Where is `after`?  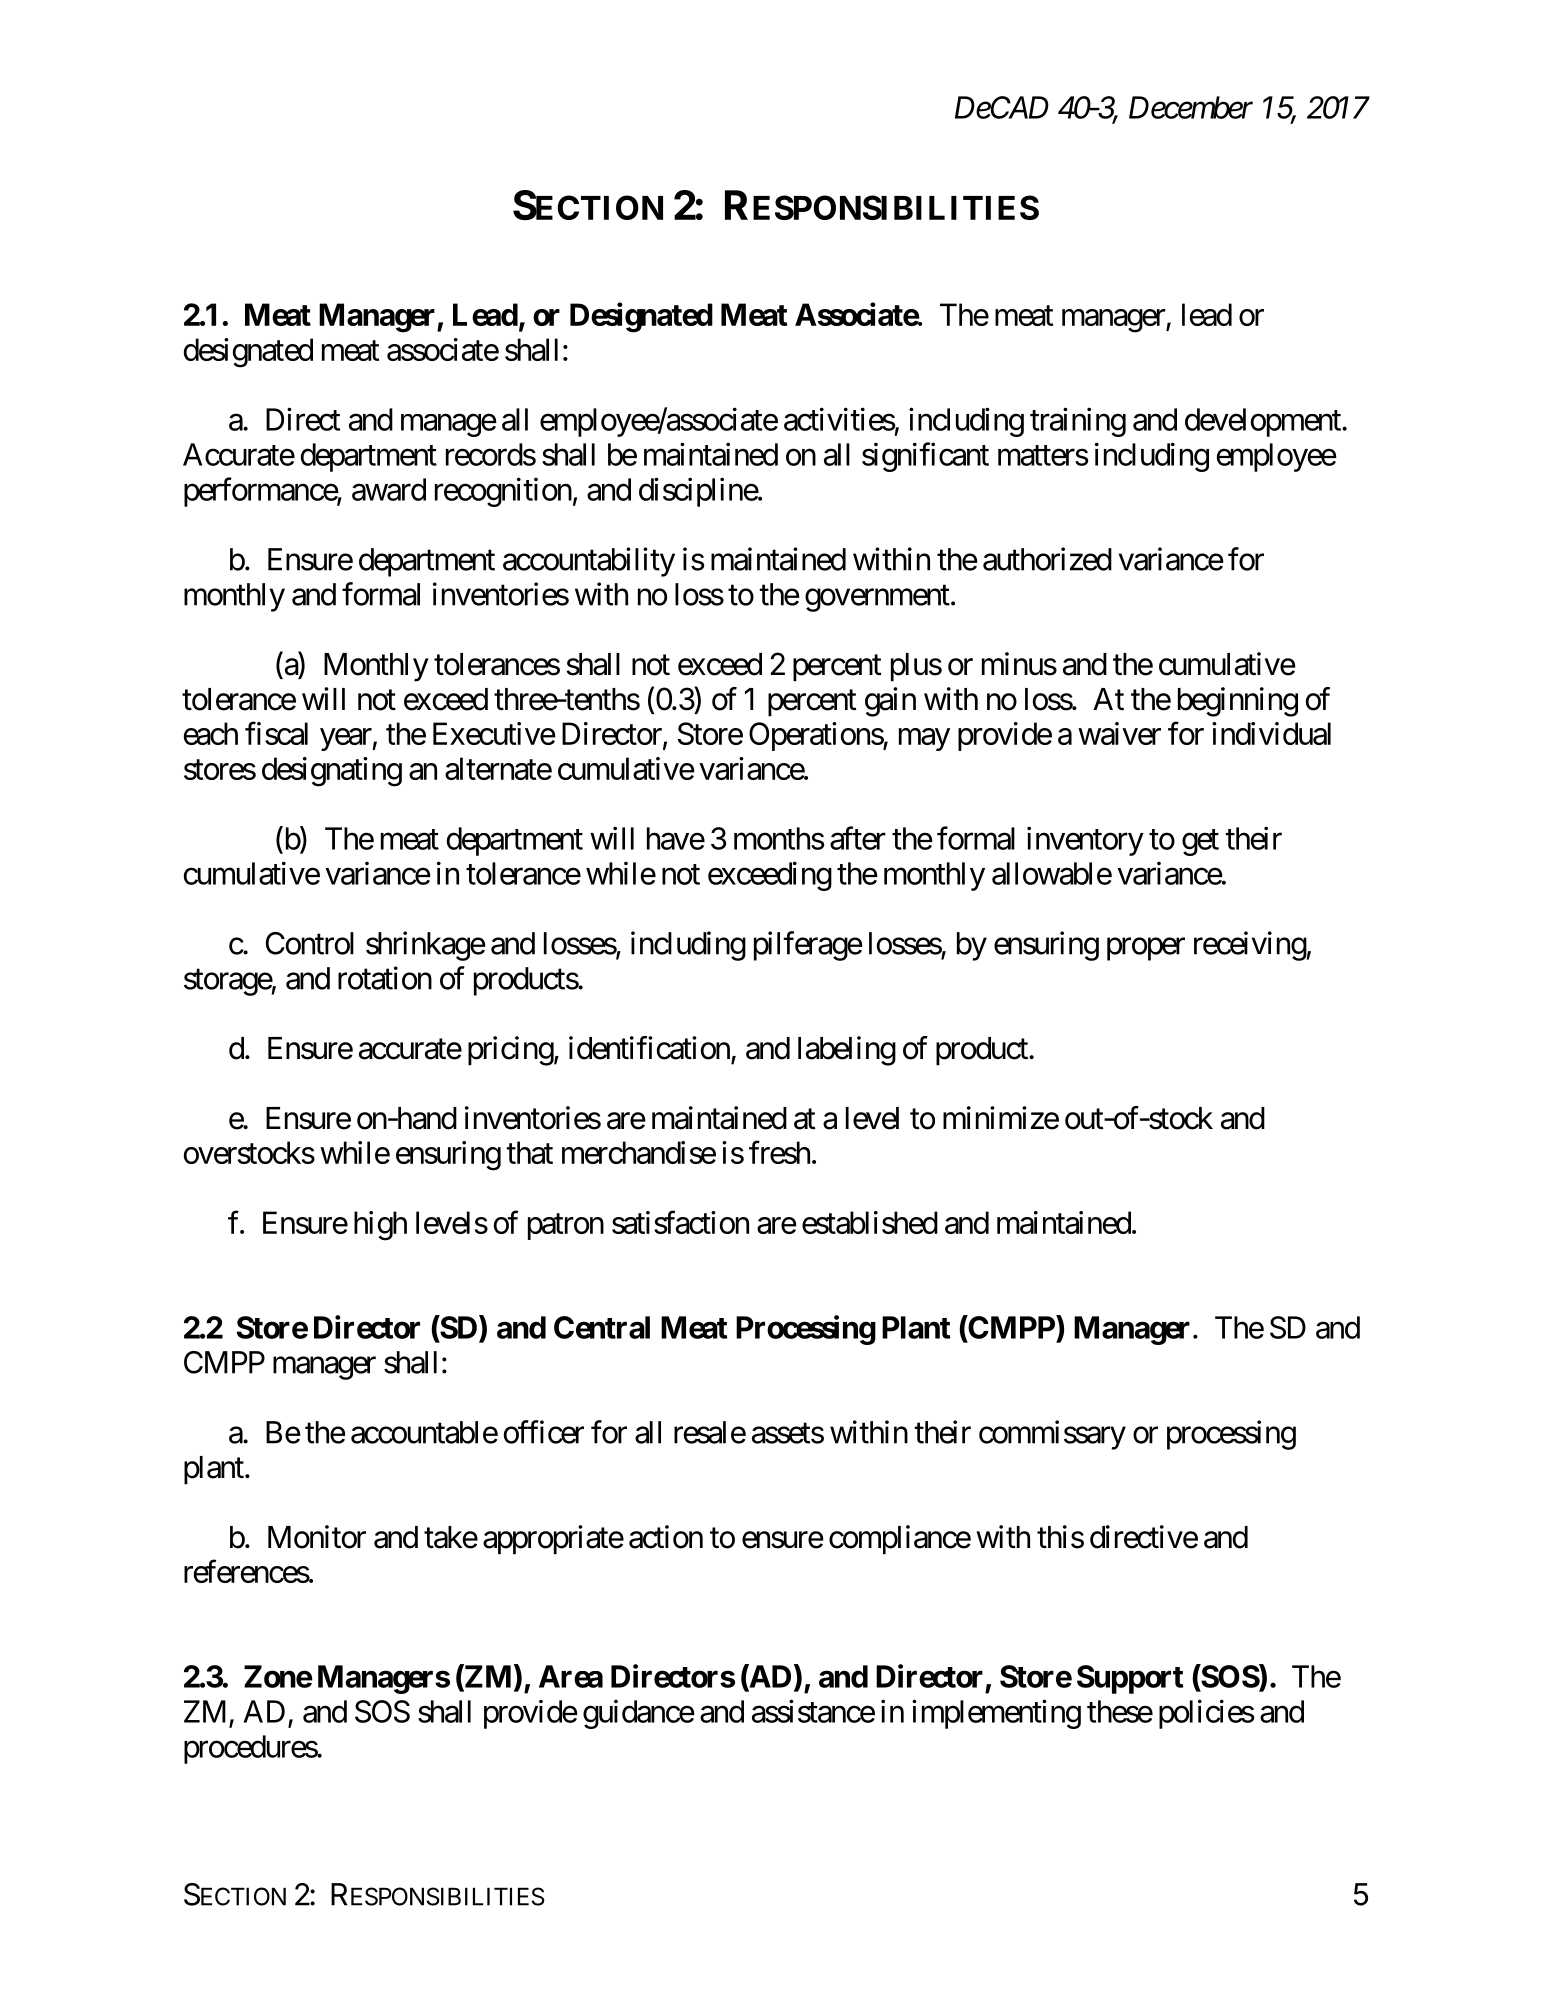 after is located at coordinates (858, 838).
